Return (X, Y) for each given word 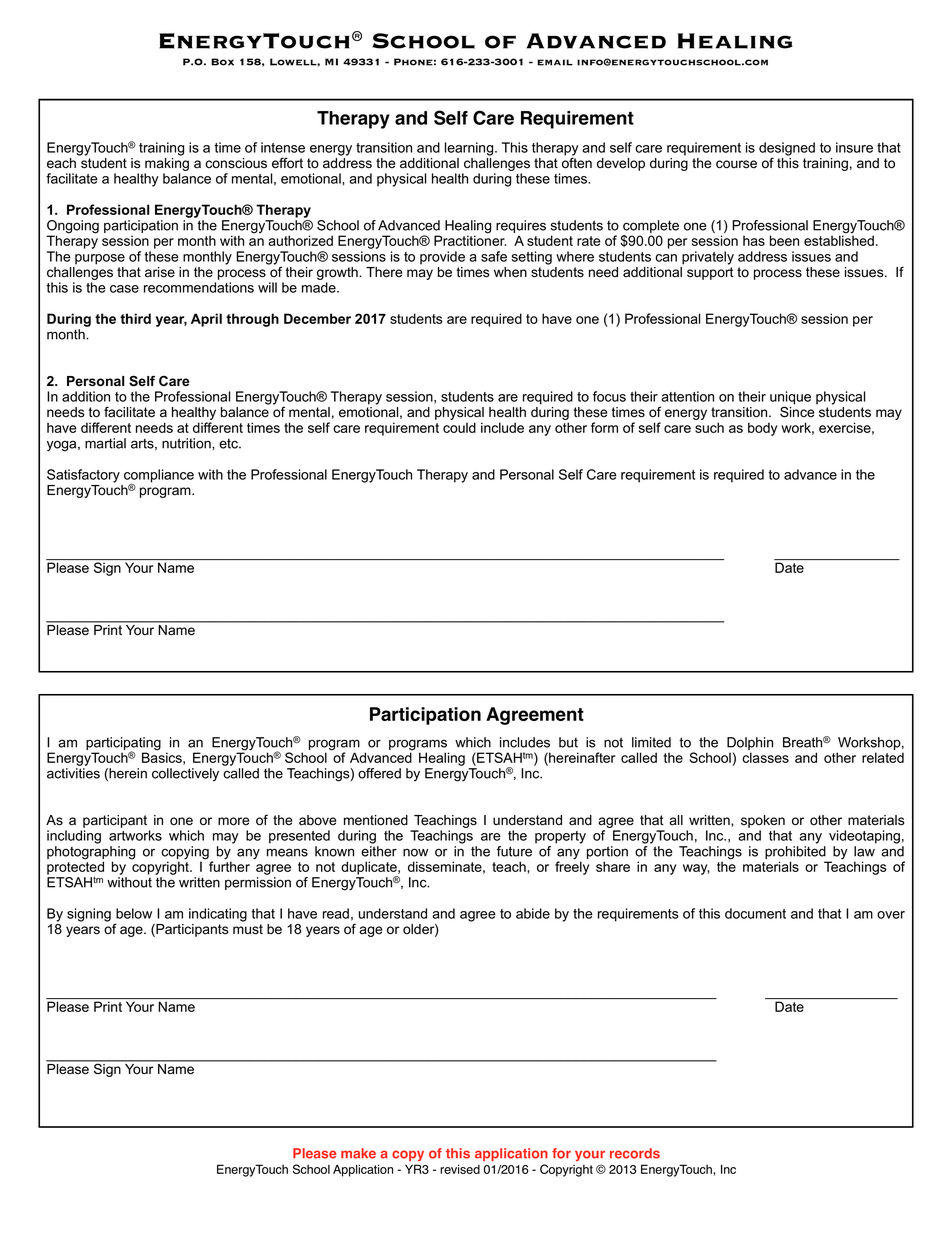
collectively (185, 774)
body (762, 429)
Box (222, 62)
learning (470, 149)
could (459, 427)
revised (460, 1169)
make (358, 1153)
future (514, 851)
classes (765, 757)
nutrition (187, 443)
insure (854, 147)
